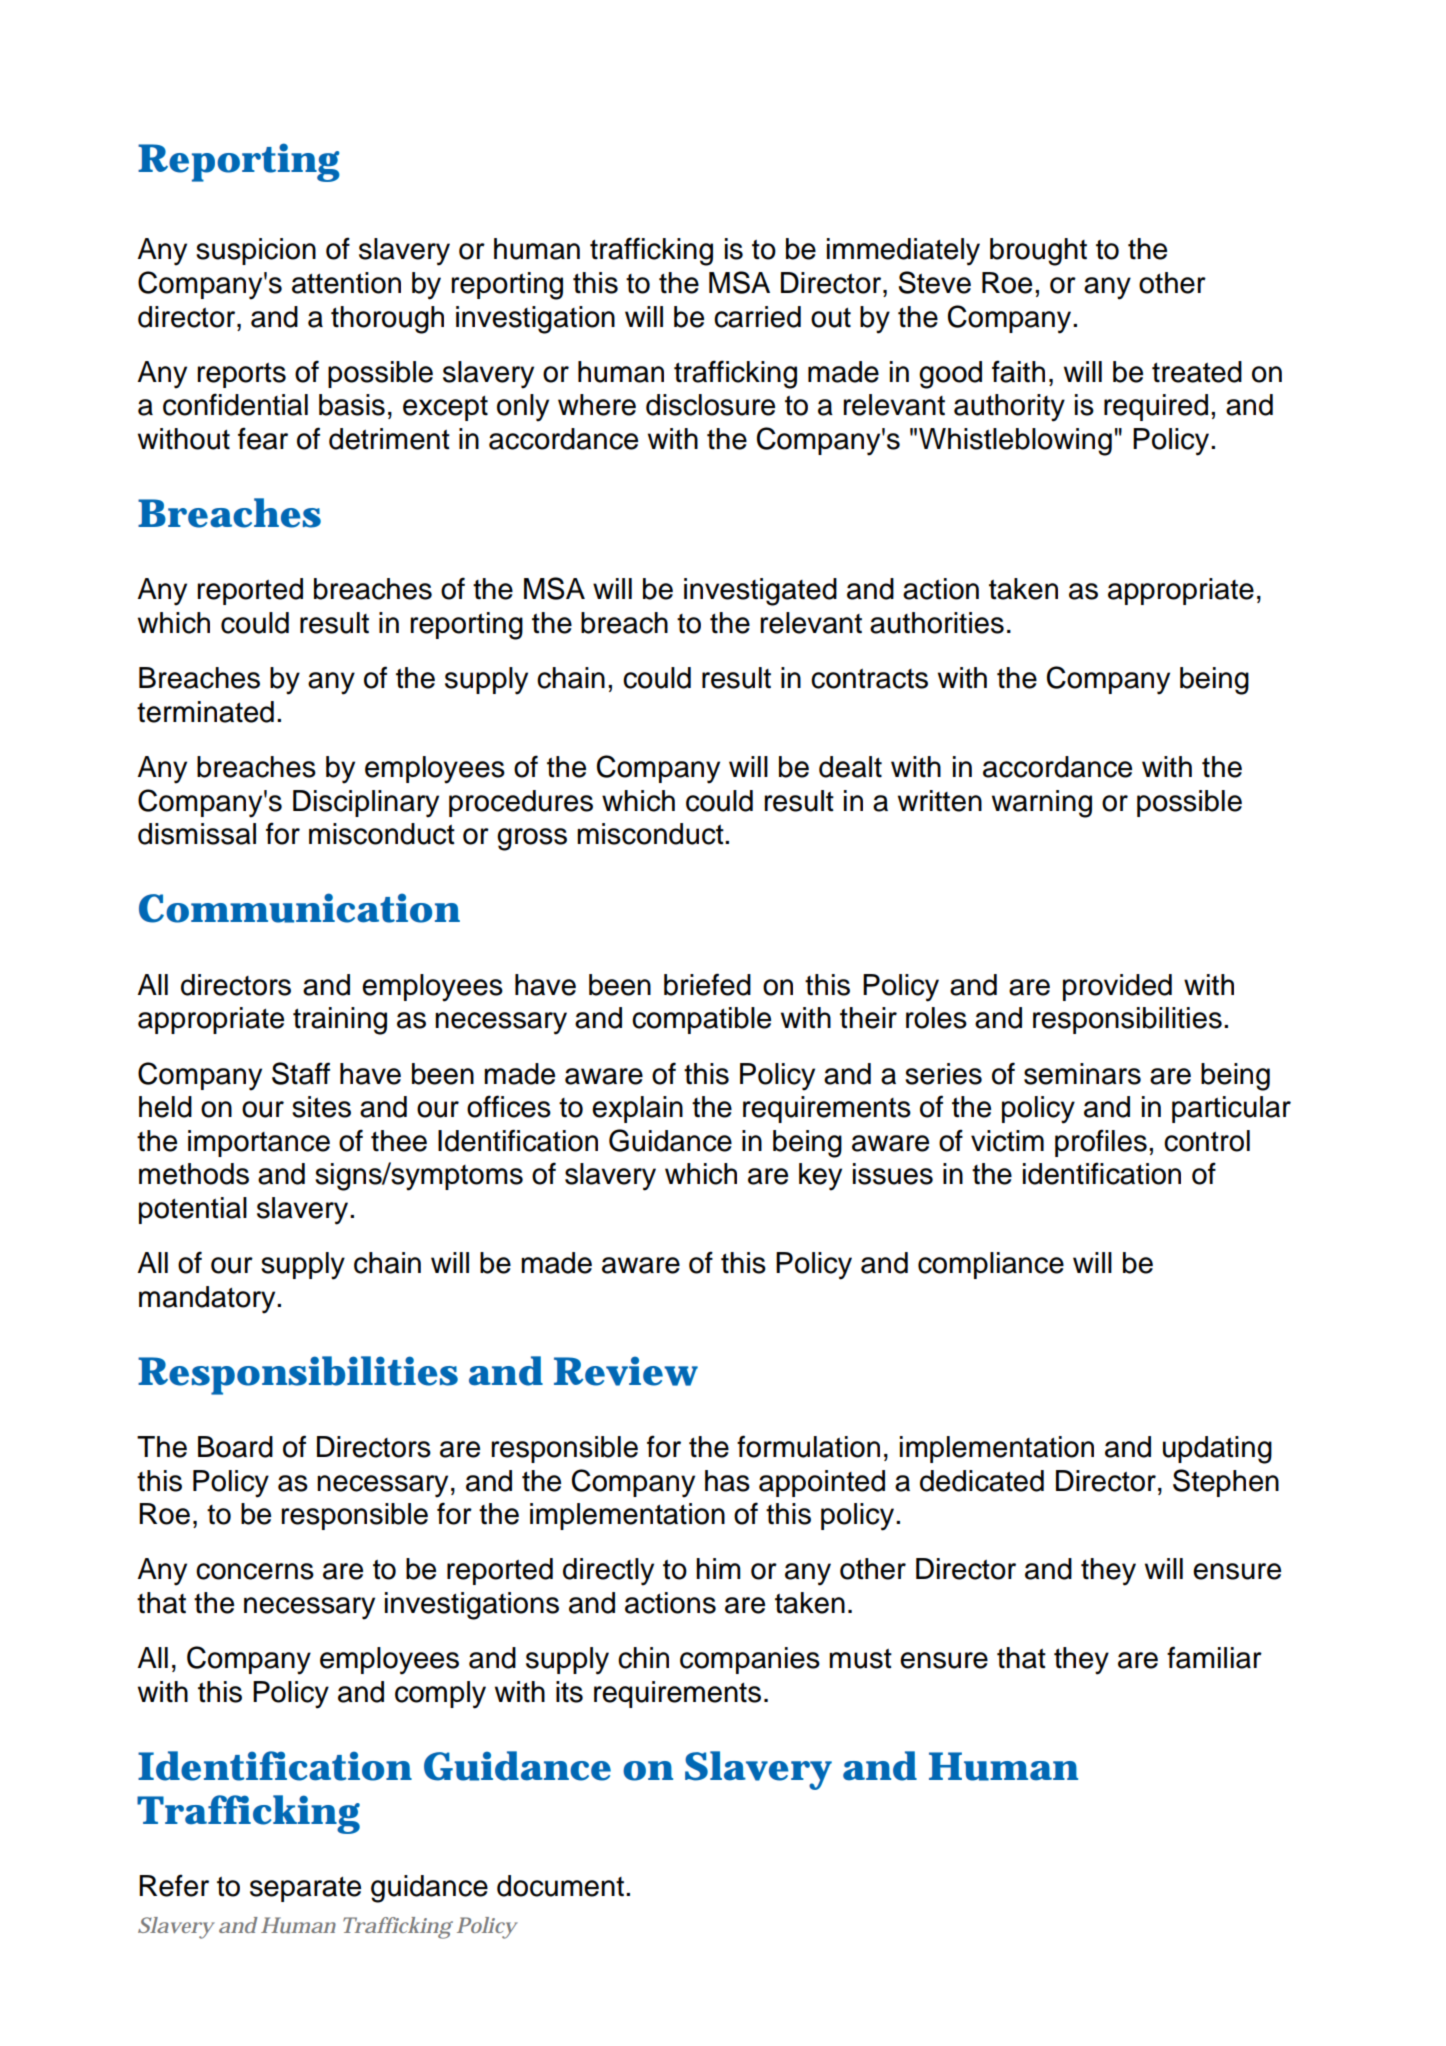 Image resolution: width=1446 pixels, height=2046 pixels. Describe the element at coordinates (301, 1073) in the screenshot. I see `Staff` at that location.
